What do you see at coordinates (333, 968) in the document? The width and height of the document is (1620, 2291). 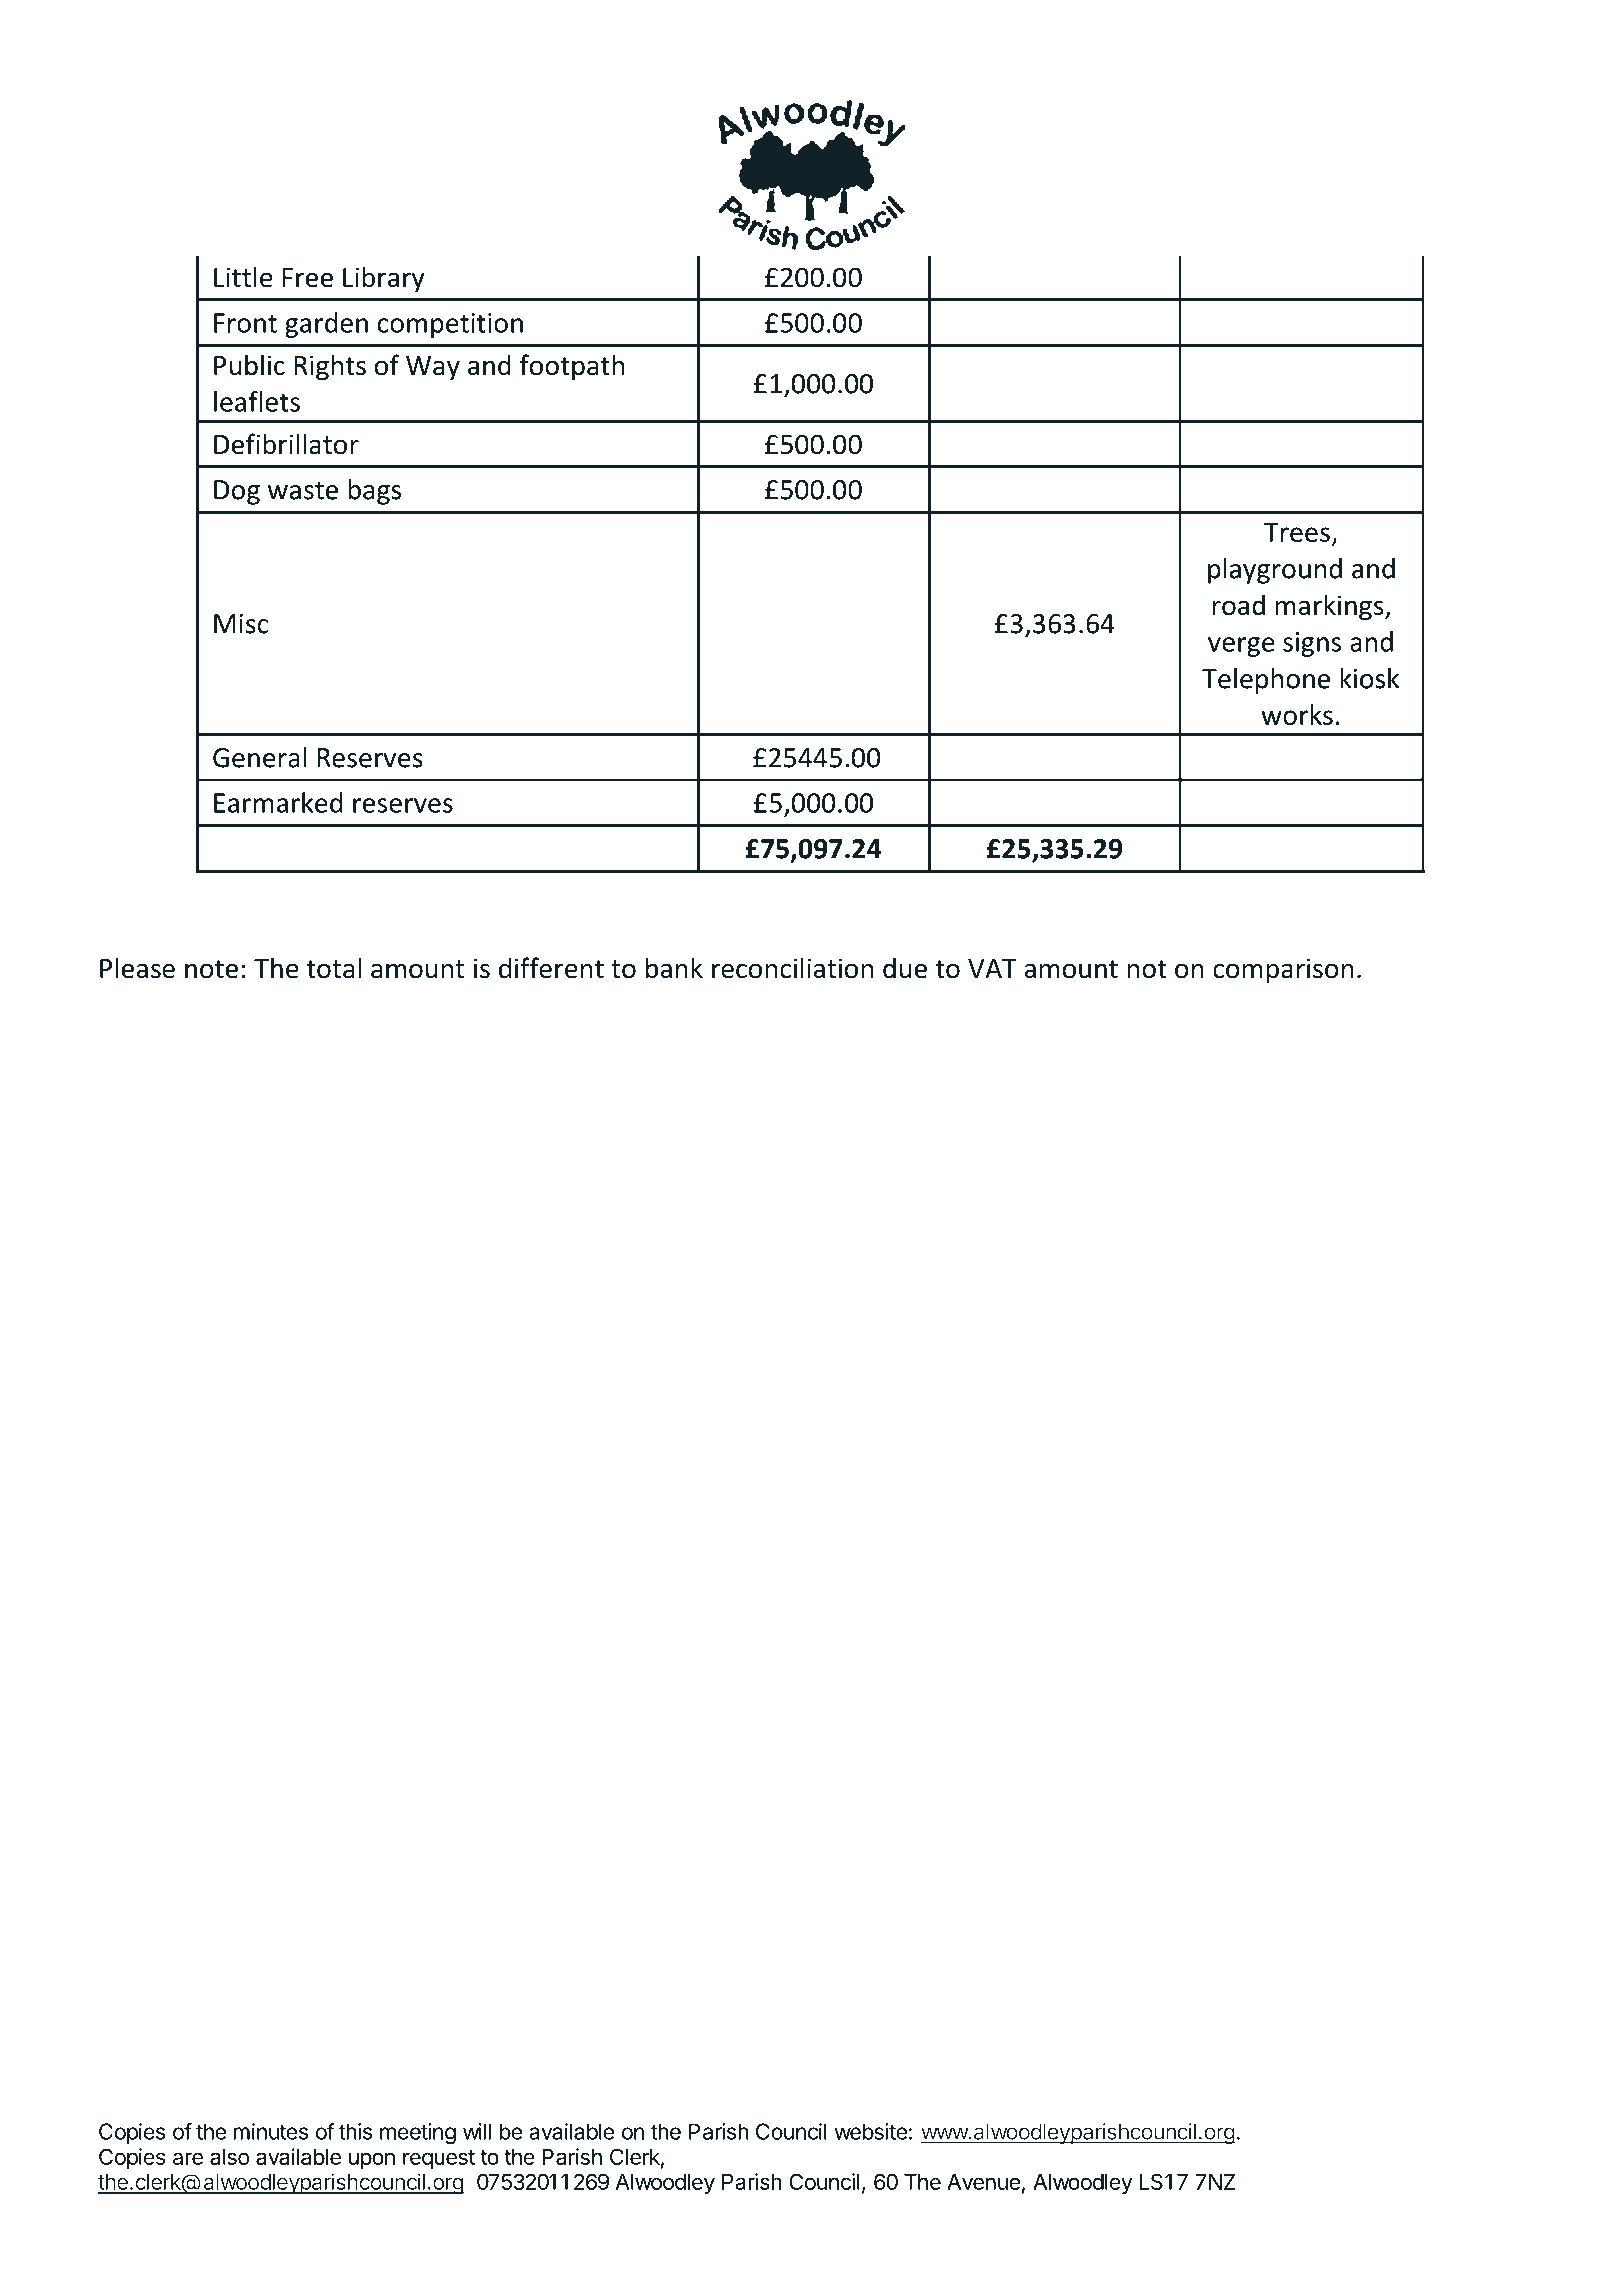 I see `total` at bounding box center [333, 968].
